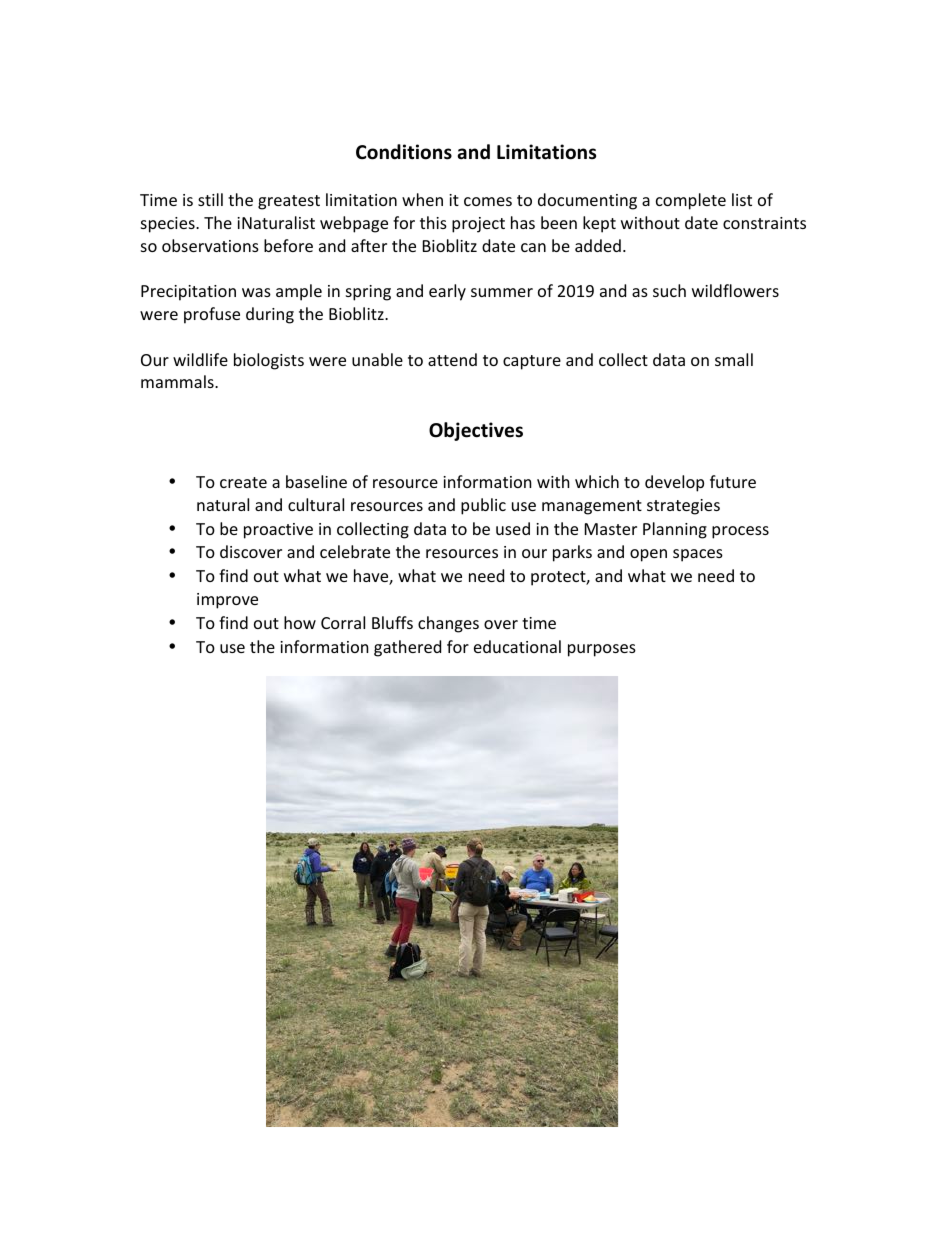 The image size is (952, 1233). I want to click on complete, so click(691, 201).
